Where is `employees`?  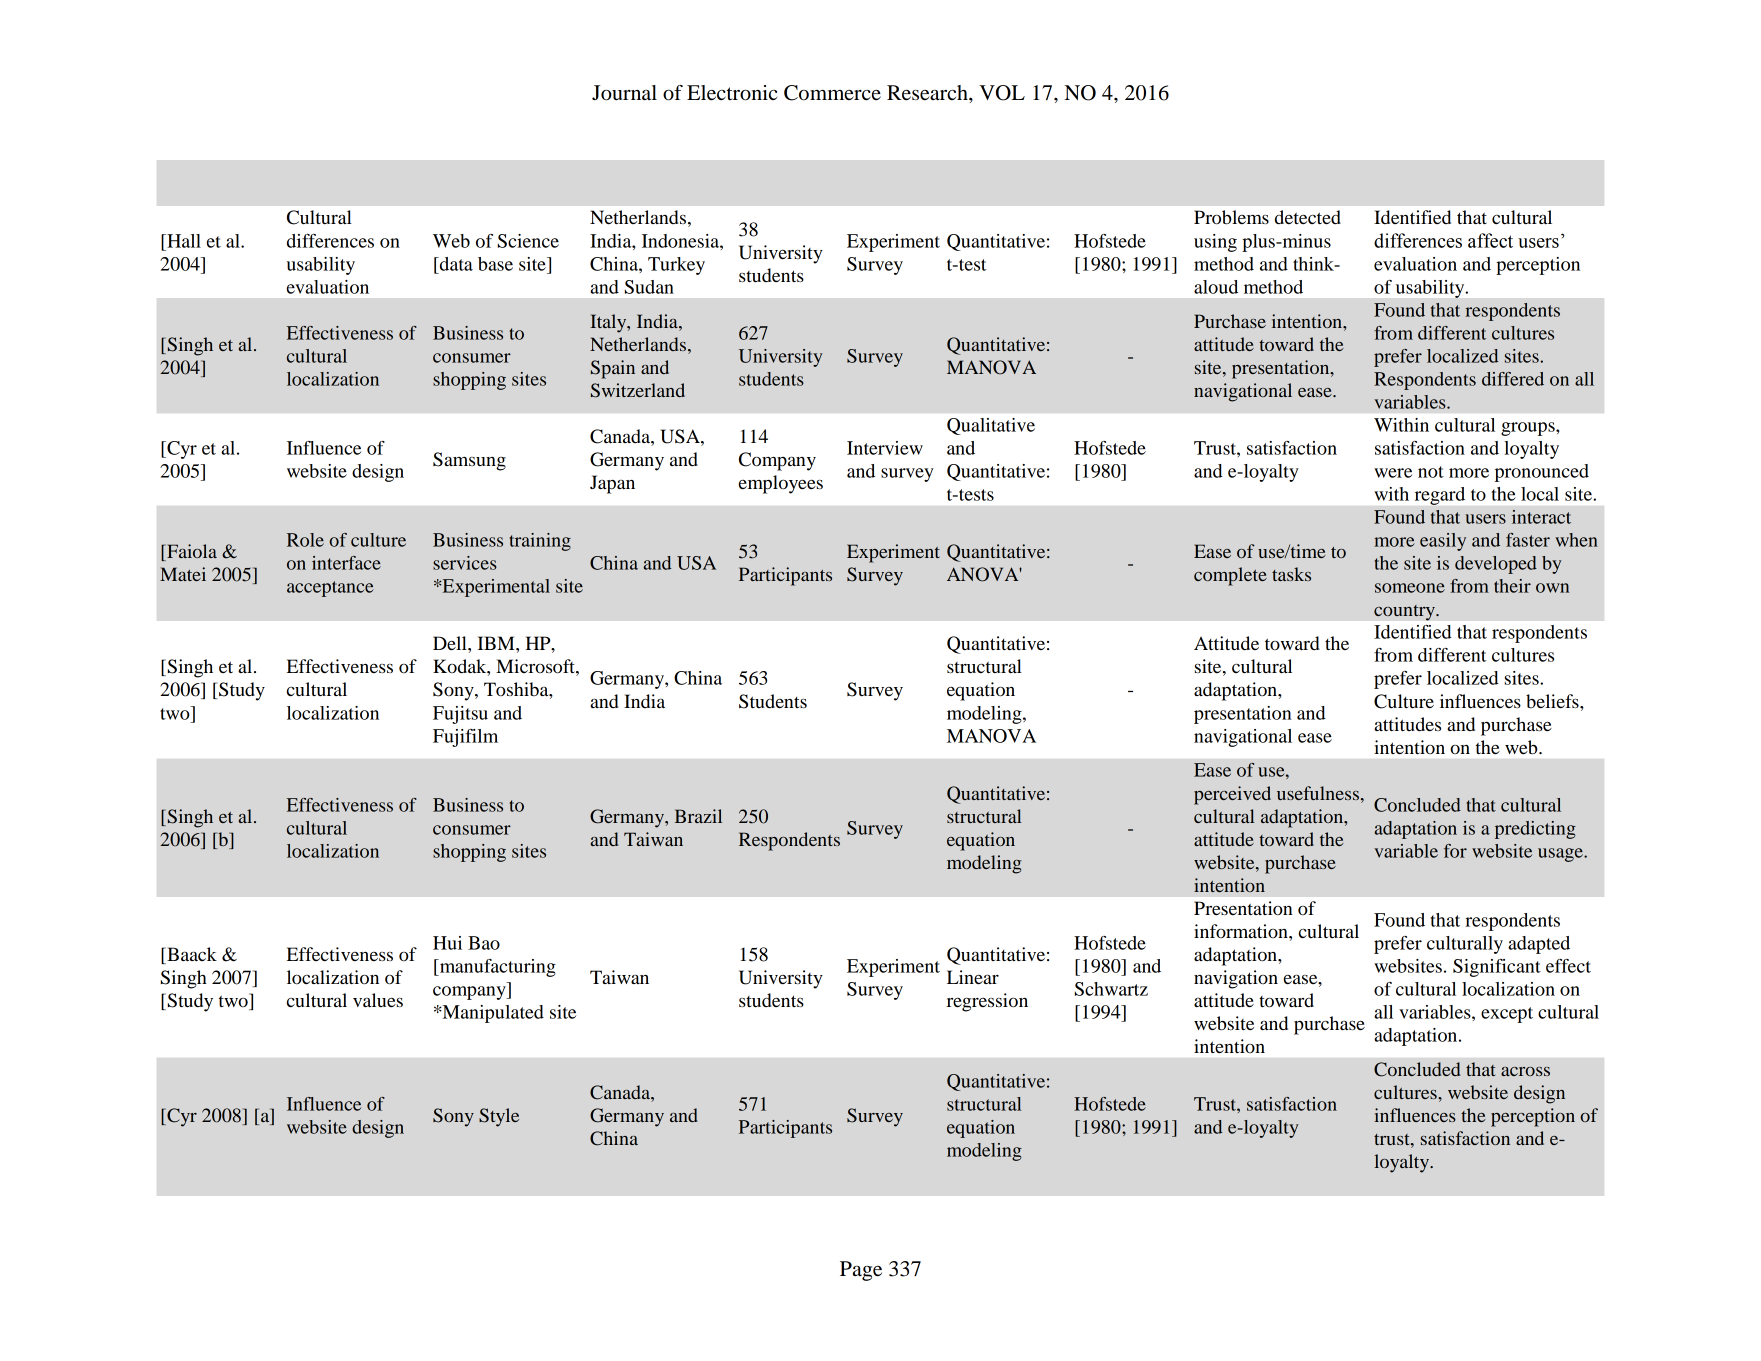
employees is located at coordinates (781, 484).
